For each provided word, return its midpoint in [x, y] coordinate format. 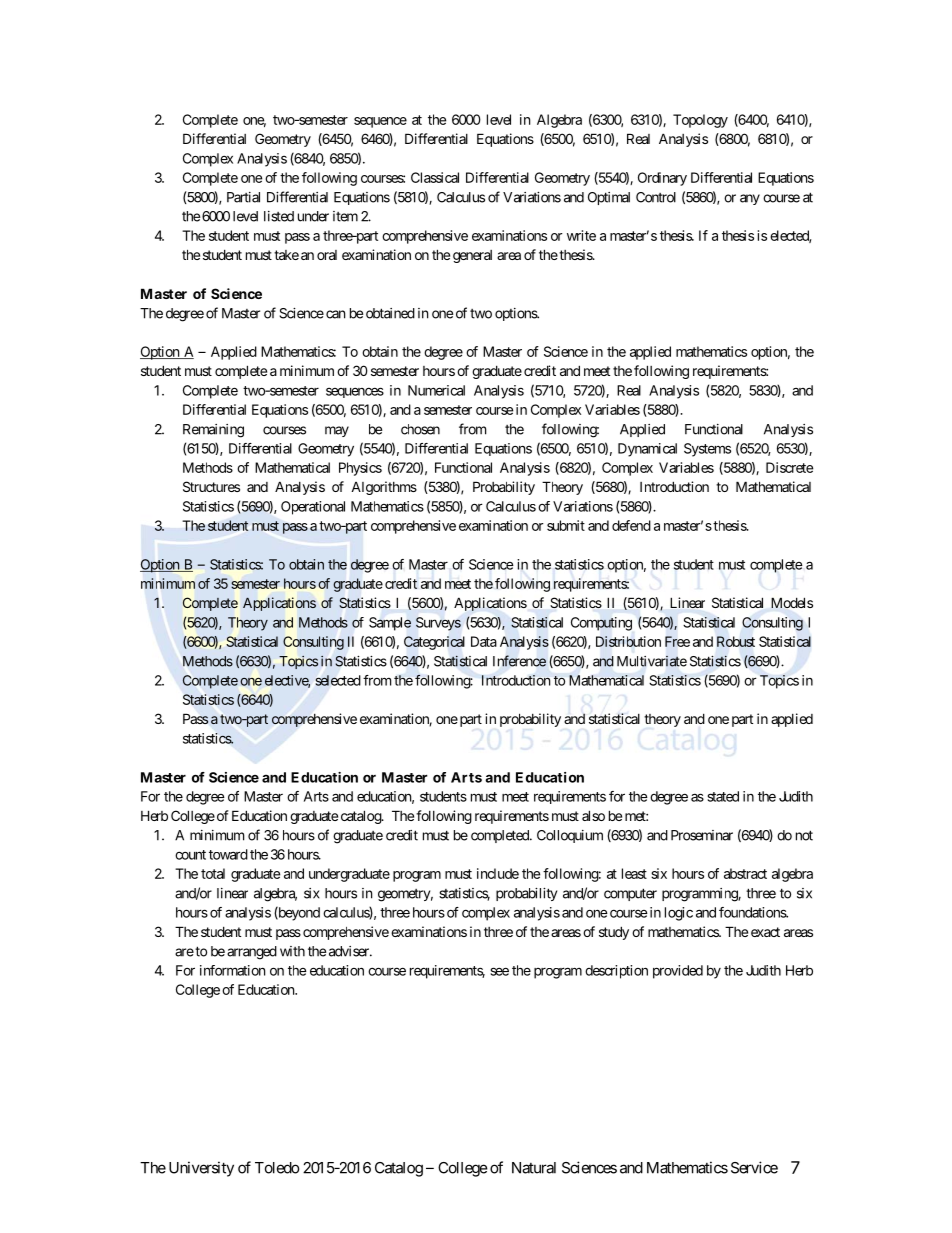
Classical [435, 177]
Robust [736, 641]
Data [484, 641]
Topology [700, 121]
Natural [534, 1168]
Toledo [277, 1168]
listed [279, 216]
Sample [390, 624]
